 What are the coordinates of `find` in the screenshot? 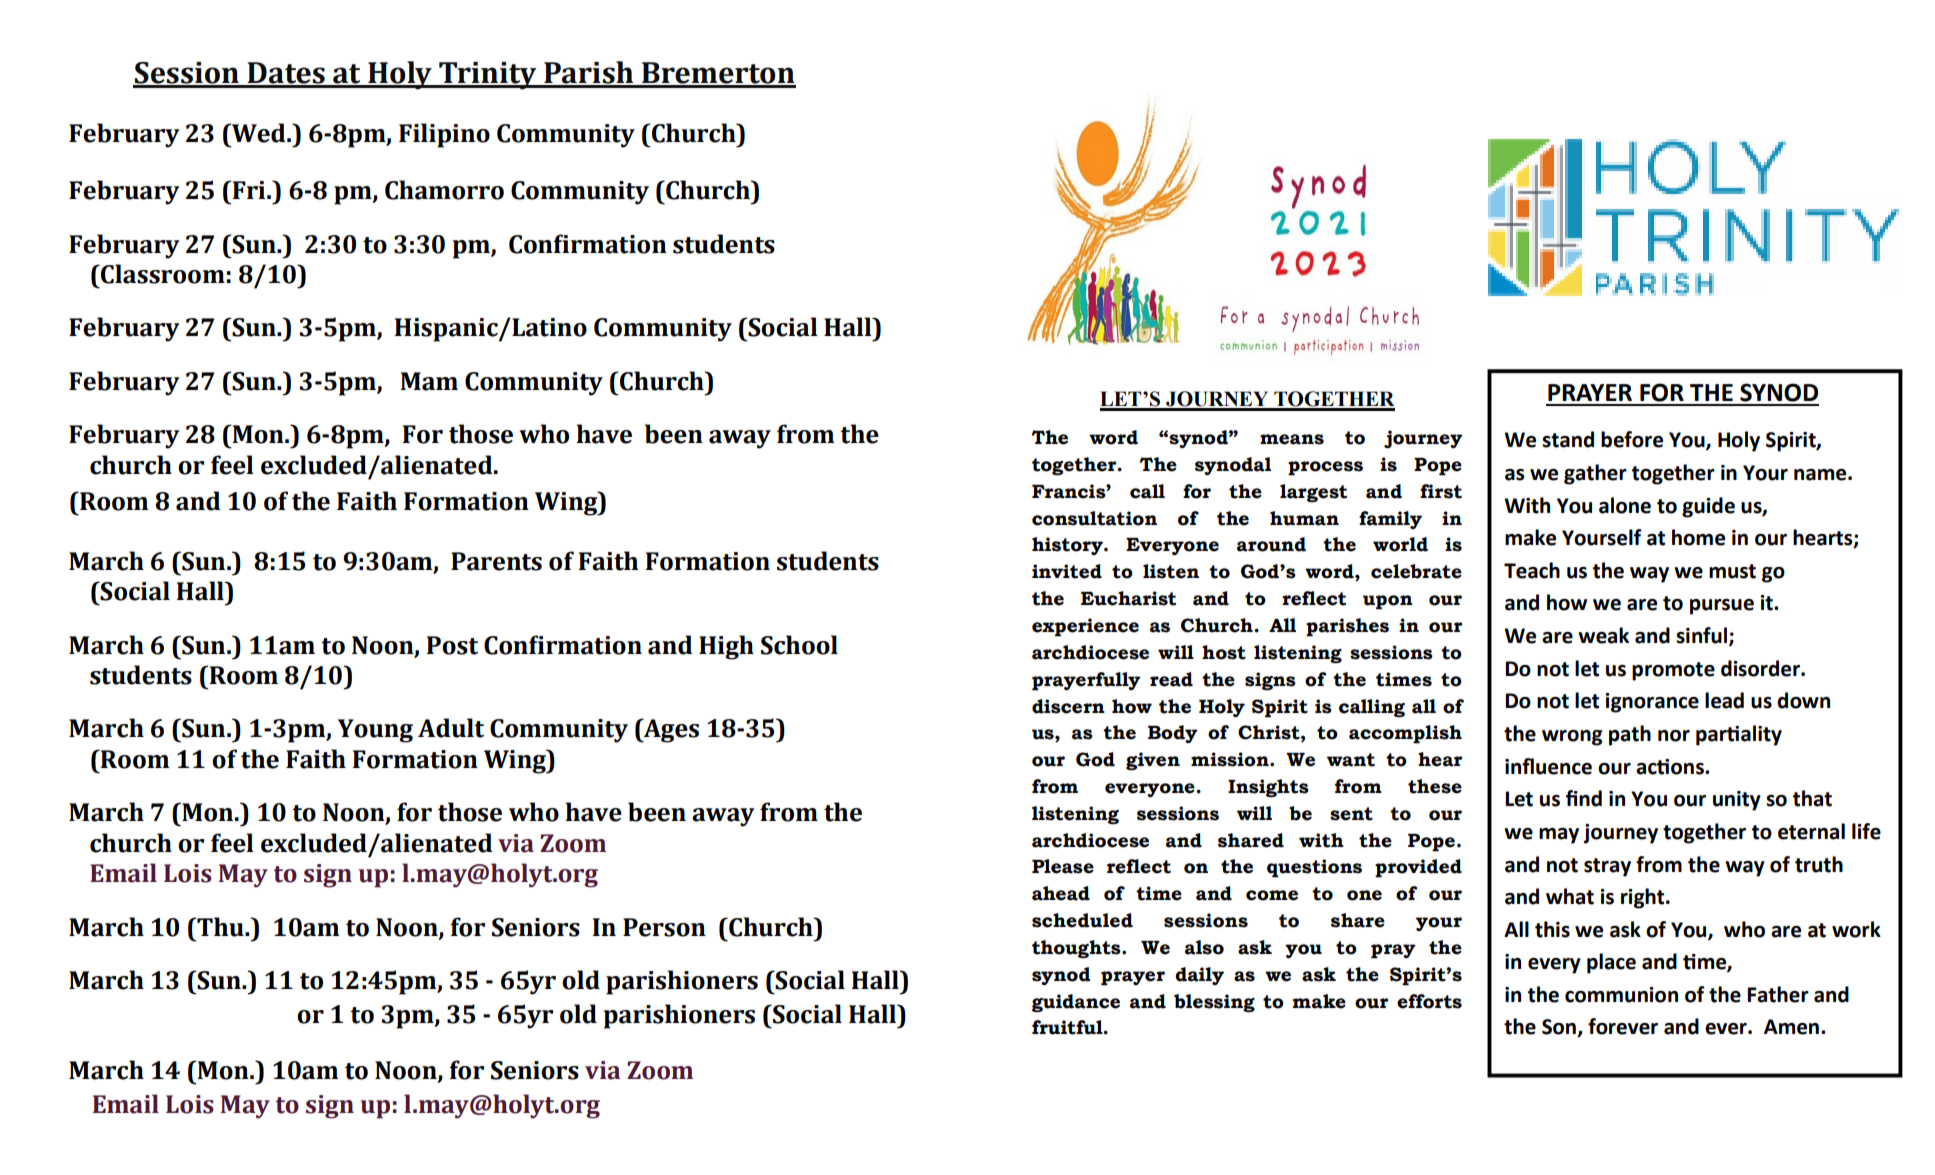 It's located at (1584, 798).
